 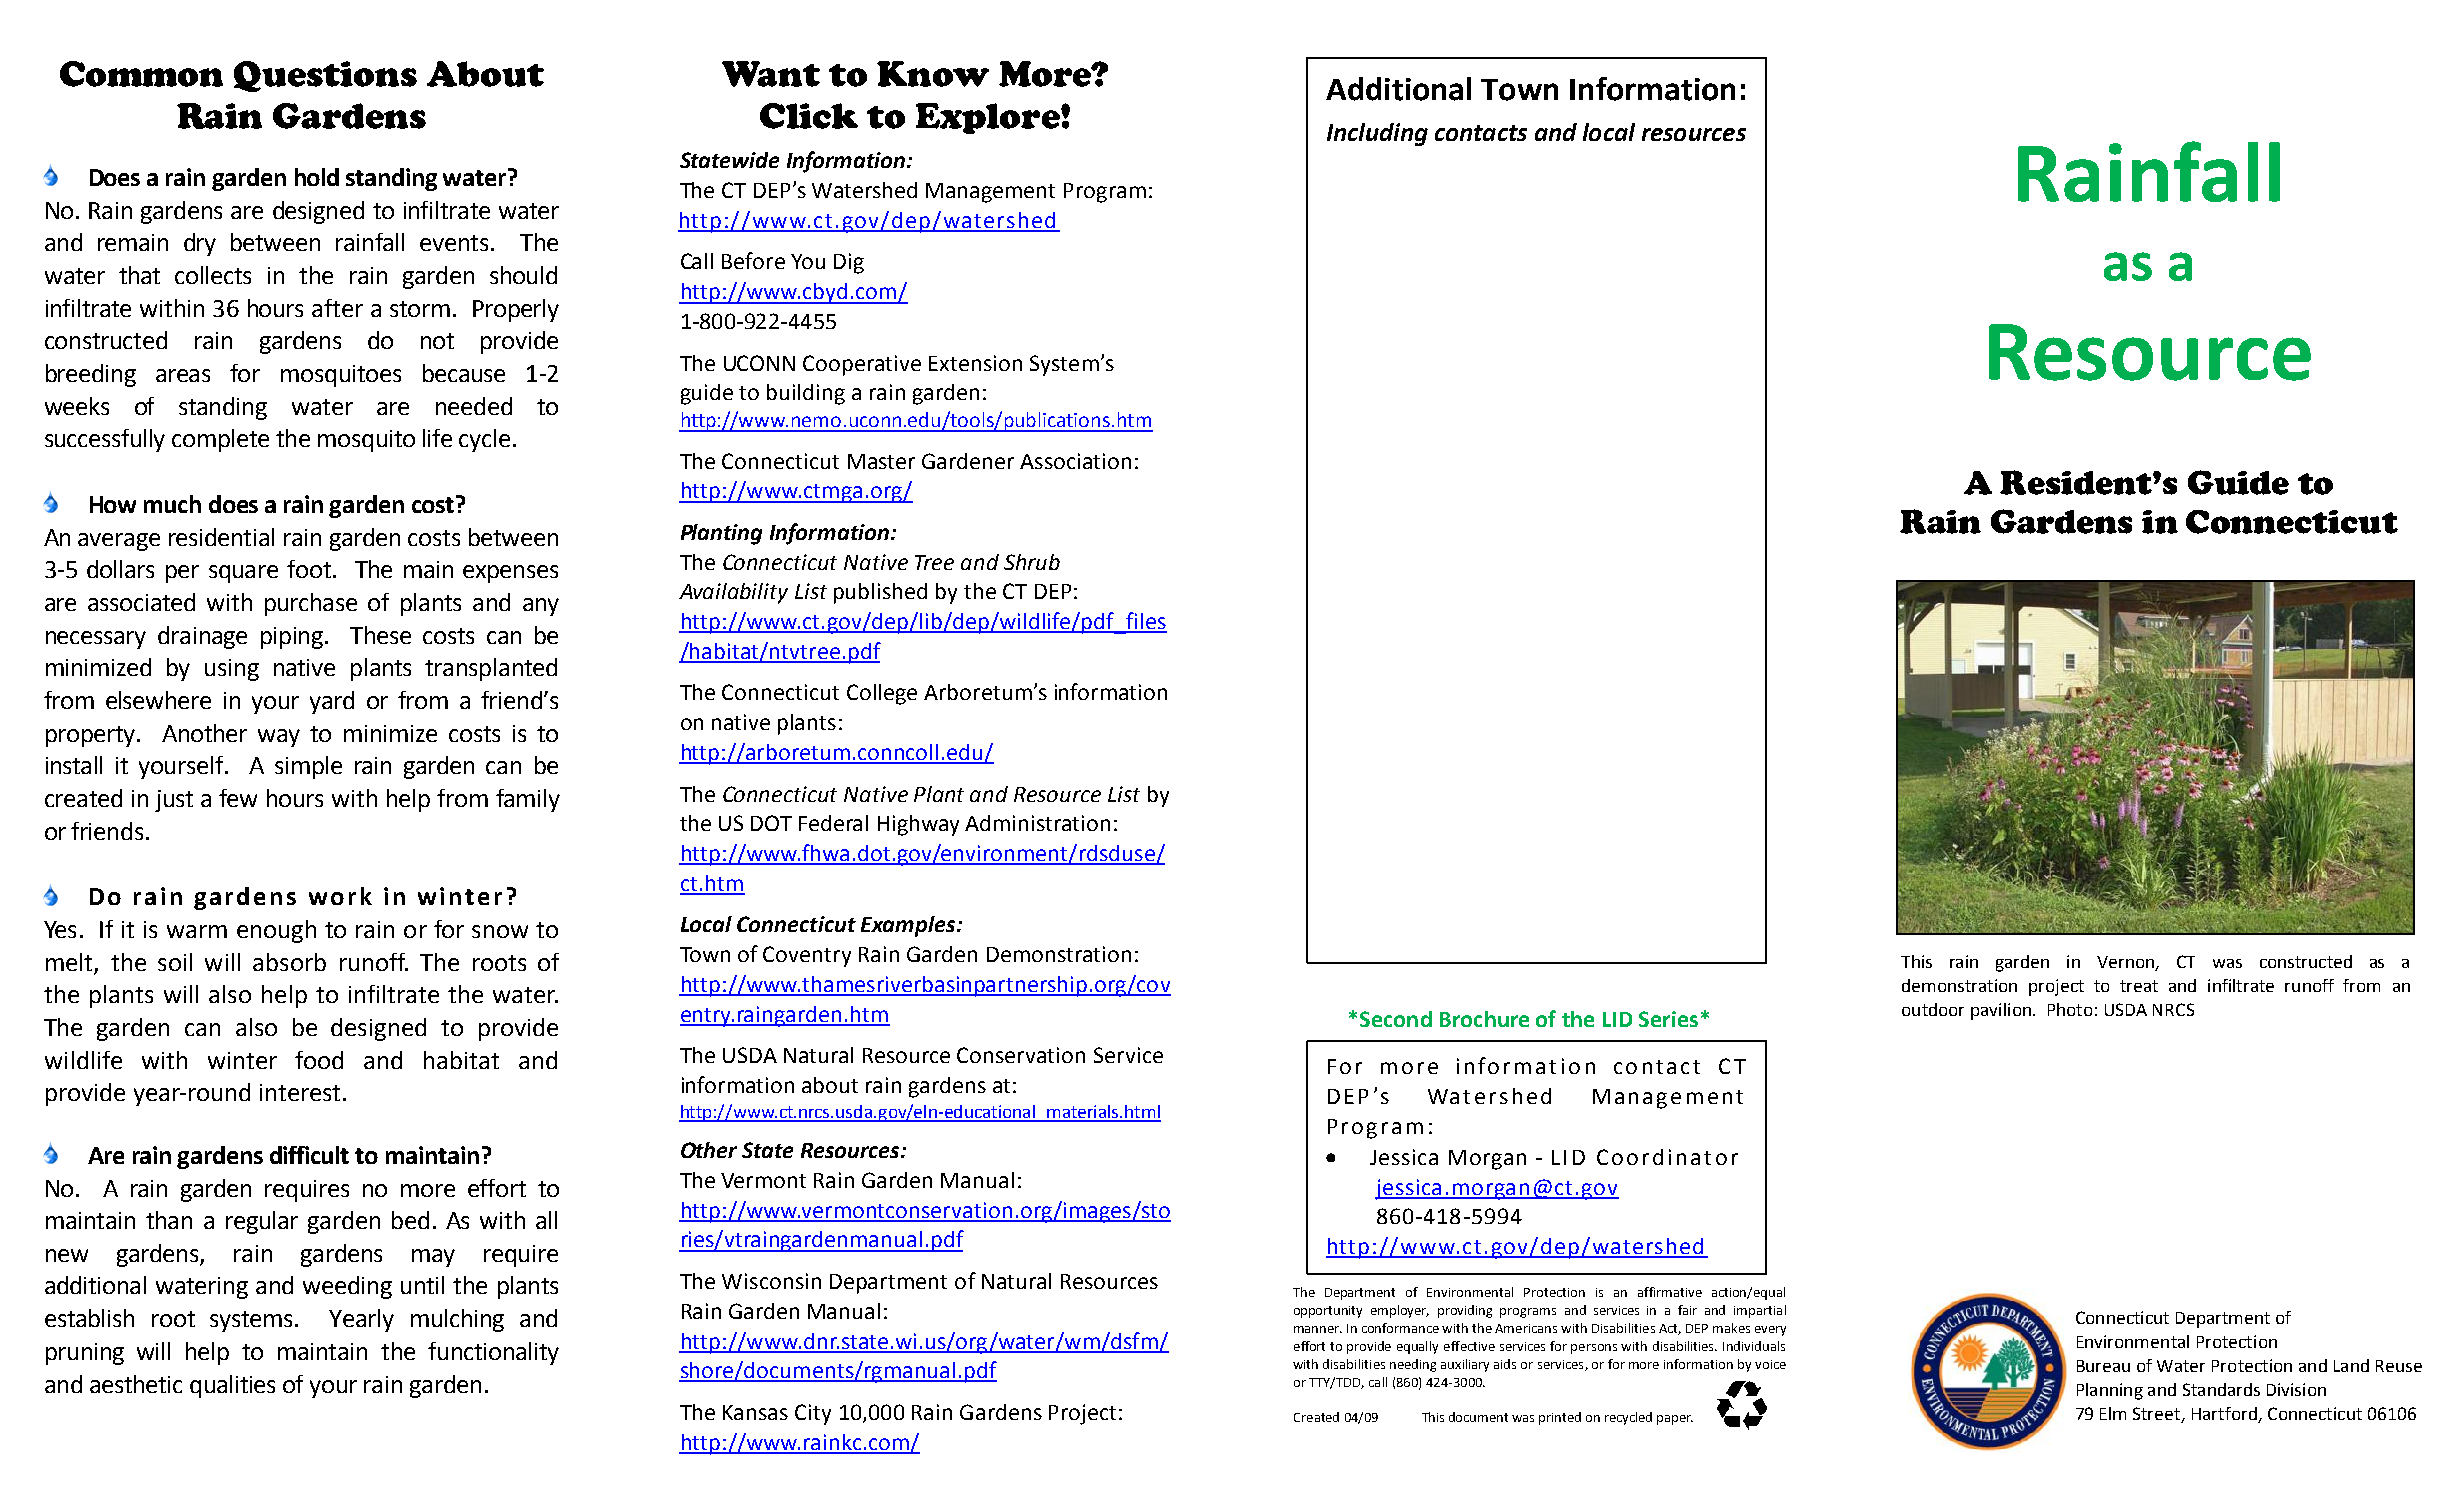 What do you see at coordinates (1377, 134) in the document?
I see `Including` at bounding box center [1377, 134].
